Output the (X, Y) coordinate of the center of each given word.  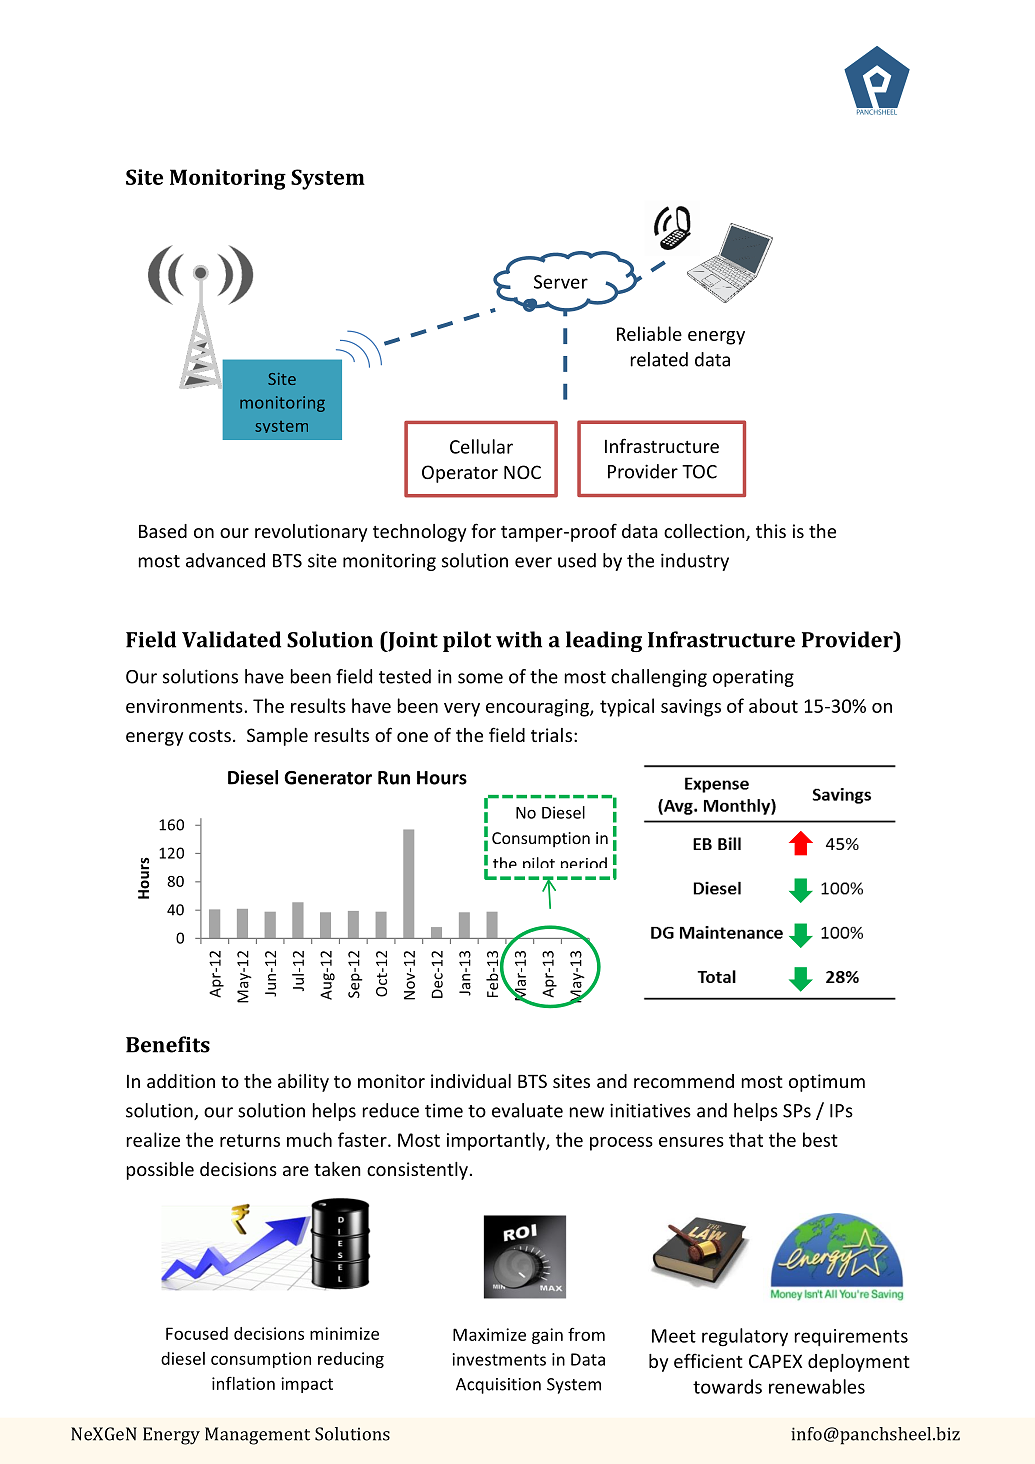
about (773, 705)
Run (394, 778)
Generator (328, 778)
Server (561, 282)
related (659, 359)
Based (163, 531)
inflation (243, 1383)
